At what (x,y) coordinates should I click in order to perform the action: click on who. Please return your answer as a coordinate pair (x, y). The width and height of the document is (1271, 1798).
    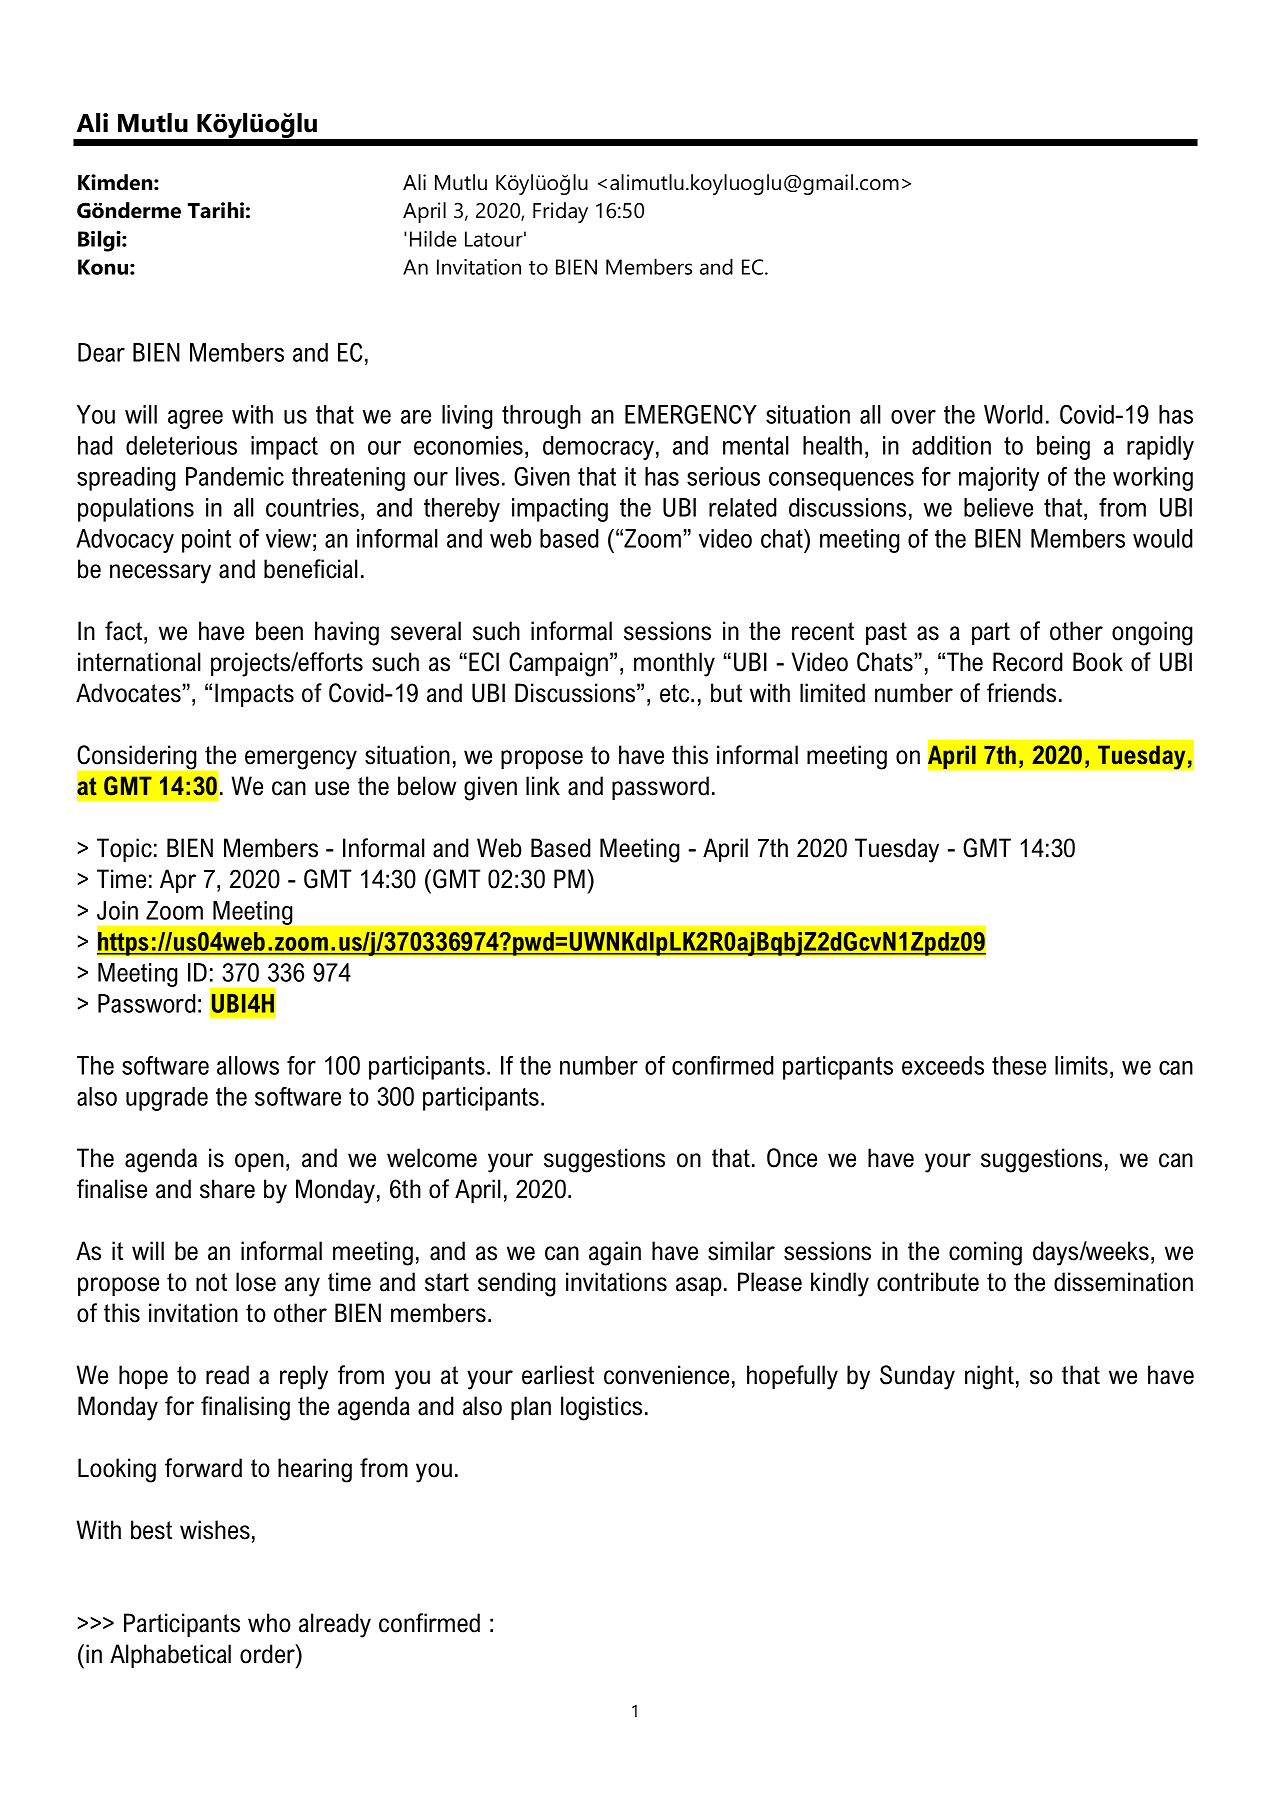
    Looking at the image, I should click on (269, 1623).
